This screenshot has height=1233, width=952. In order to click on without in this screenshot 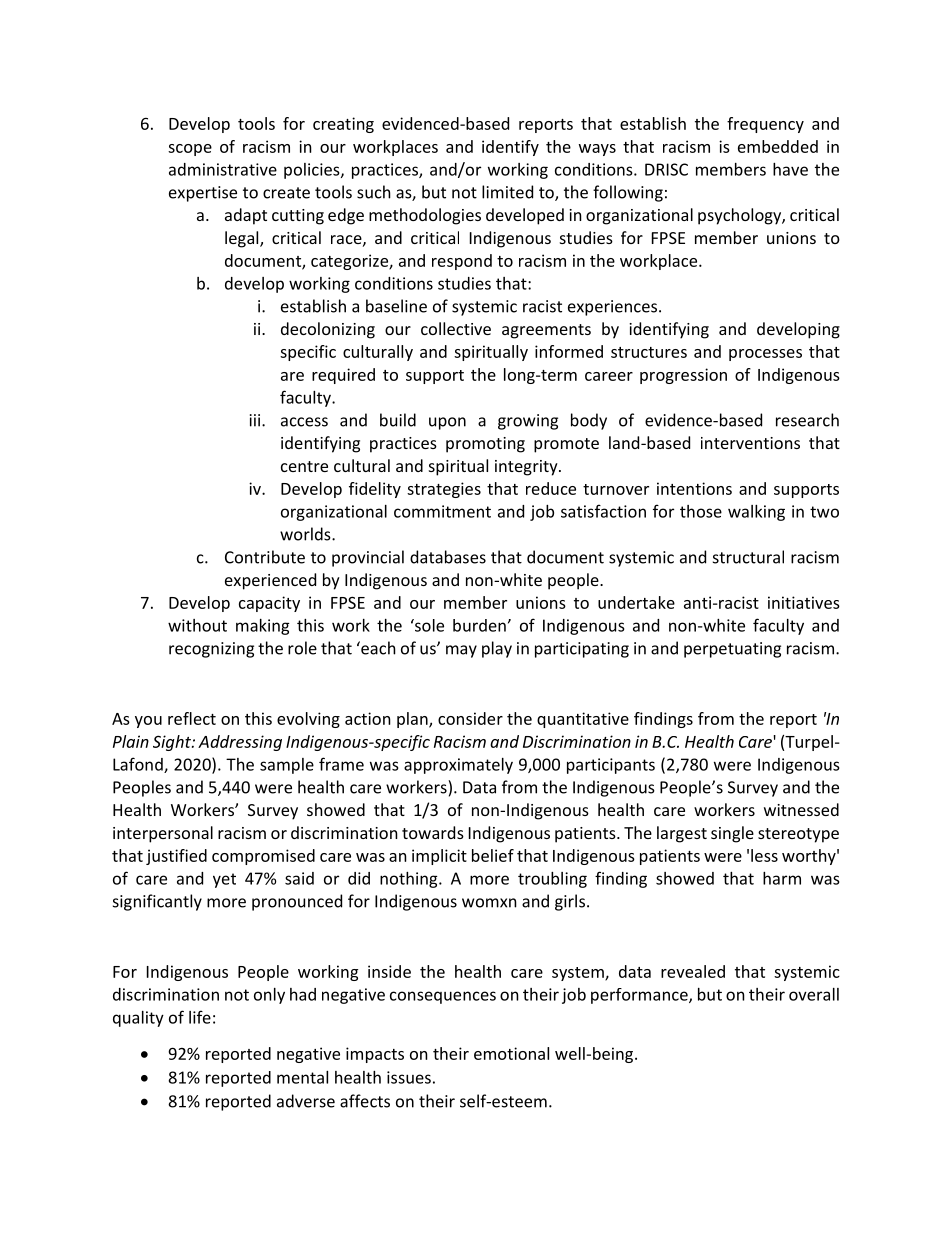, I will do `click(197, 625)`.
